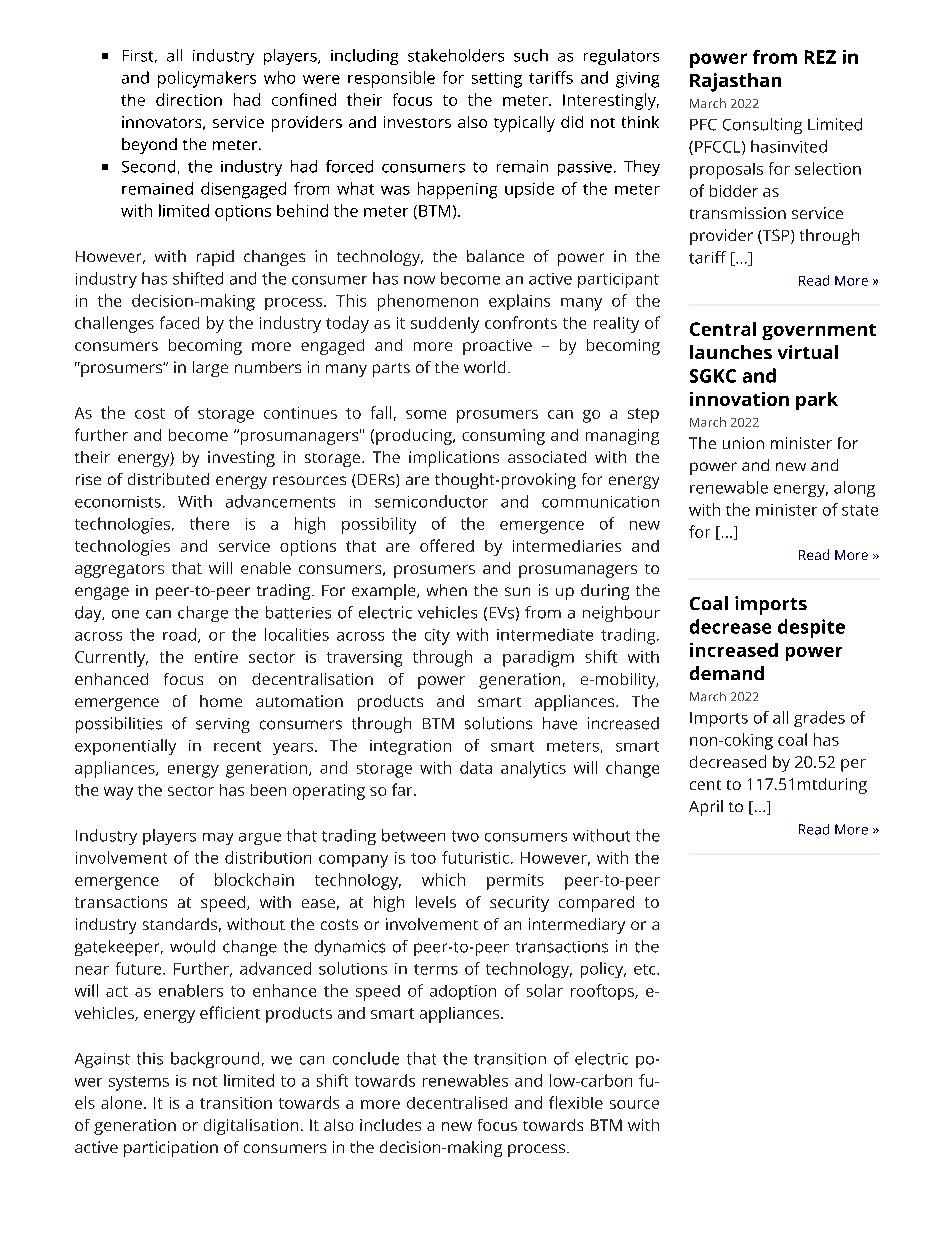 The width and height of the screenshot is (952, 1233). I want to click on may, so click(218, 839).
